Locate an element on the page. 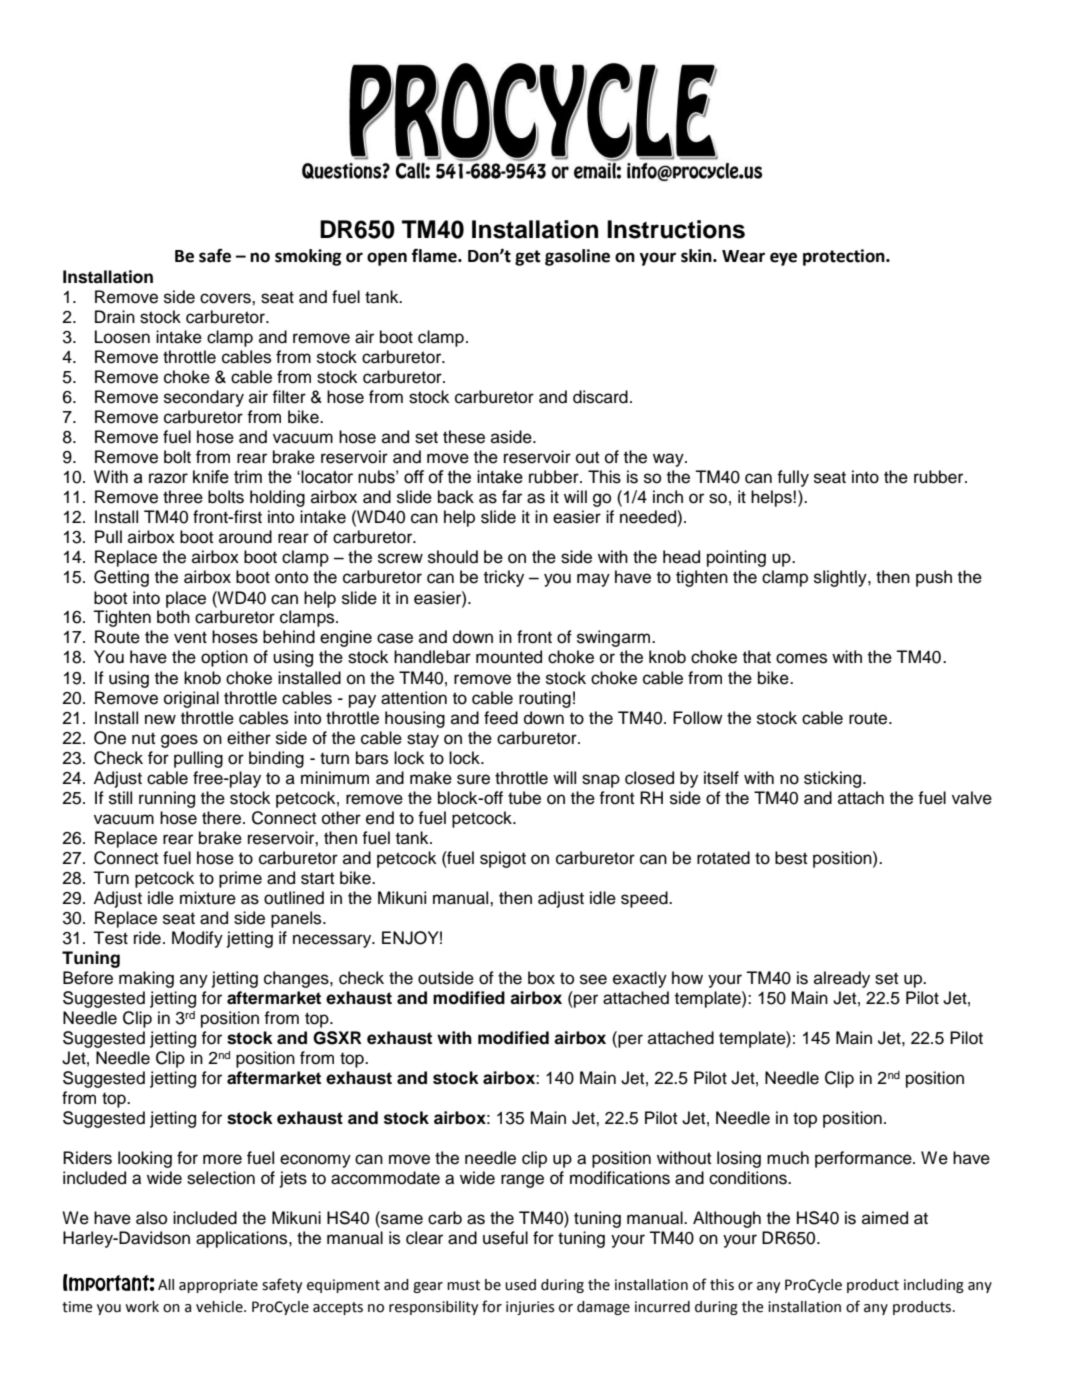  option is located at coordinates (224, 658).
